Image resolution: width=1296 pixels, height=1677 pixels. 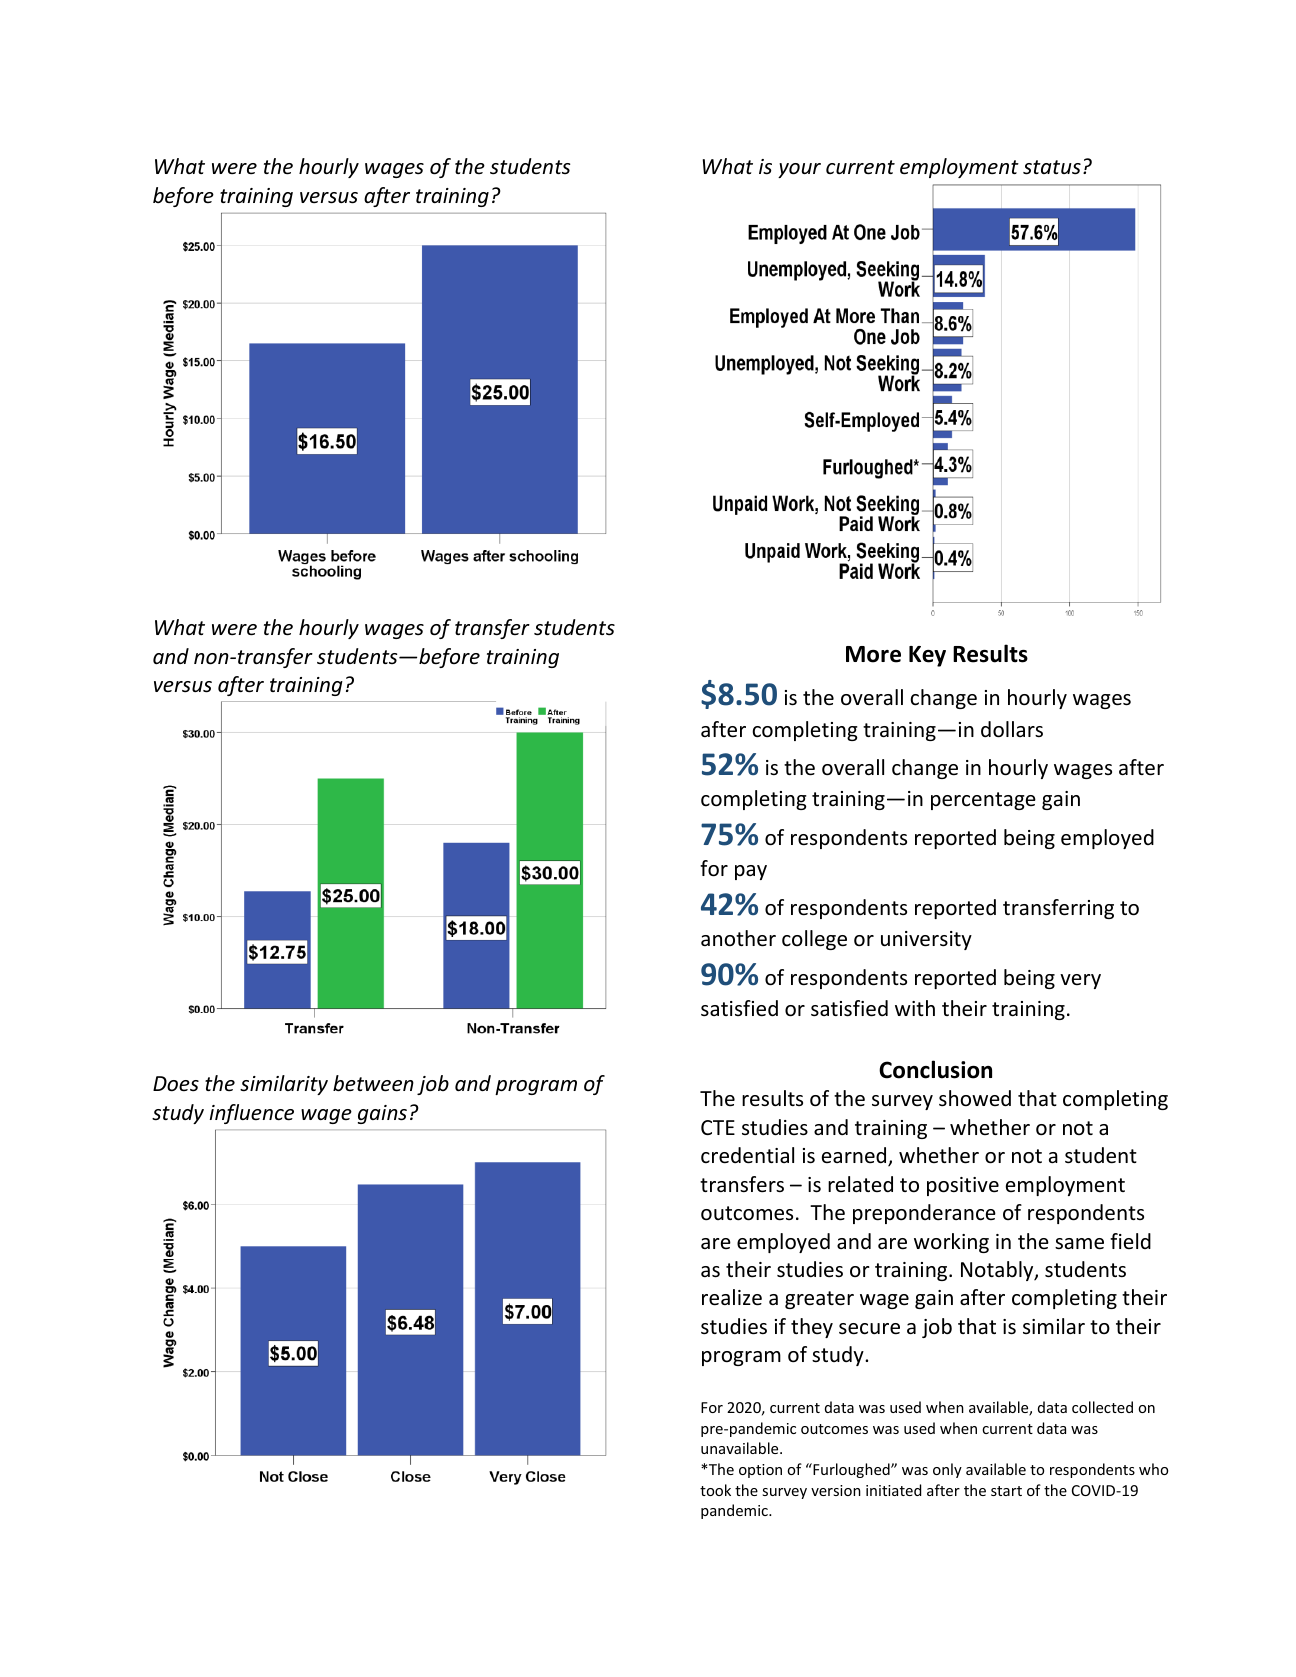 I want to click on pay, so click(x=751, y=872).
